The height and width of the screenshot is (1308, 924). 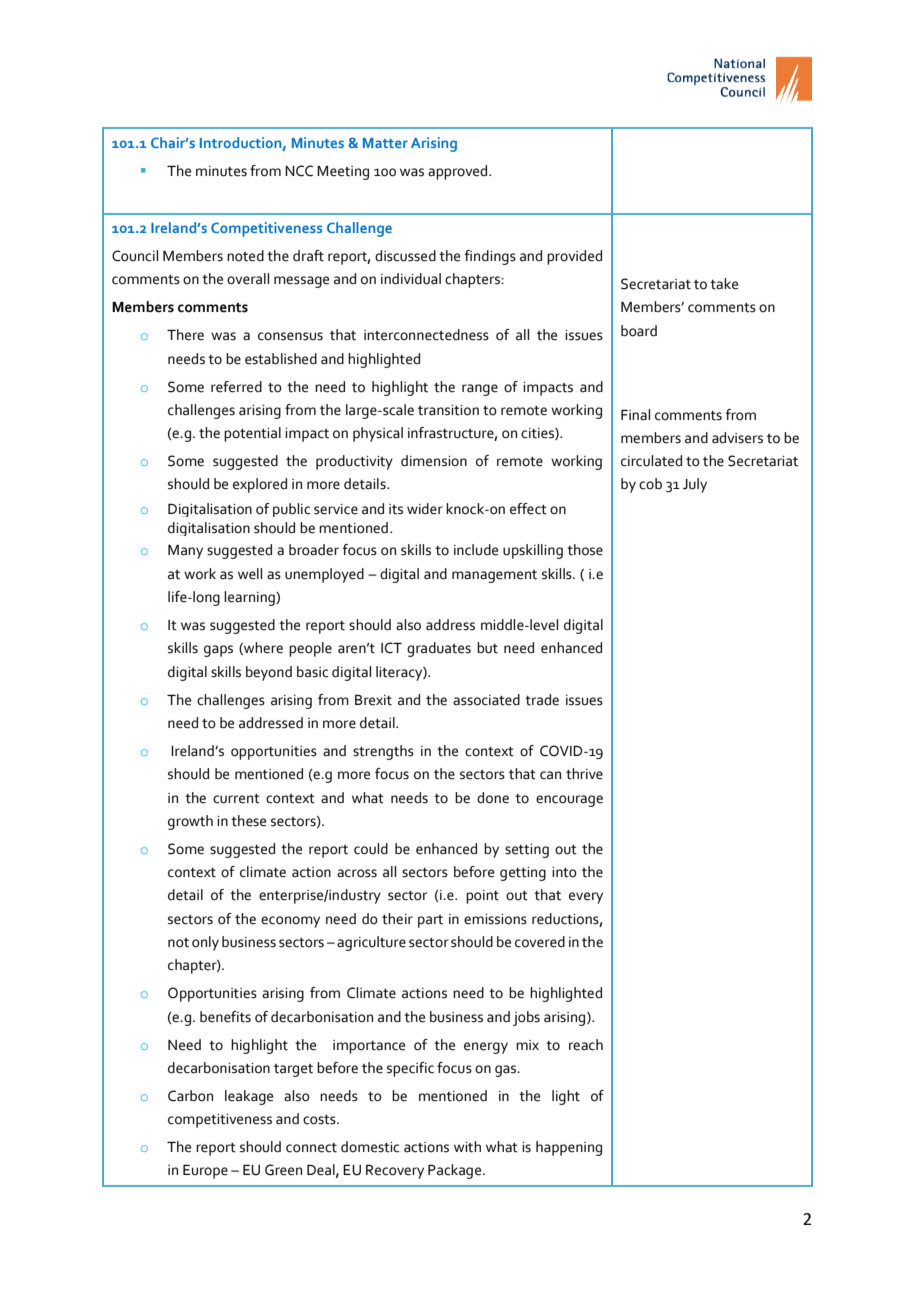 I want to click on with, so click(x=467, y=1147).
